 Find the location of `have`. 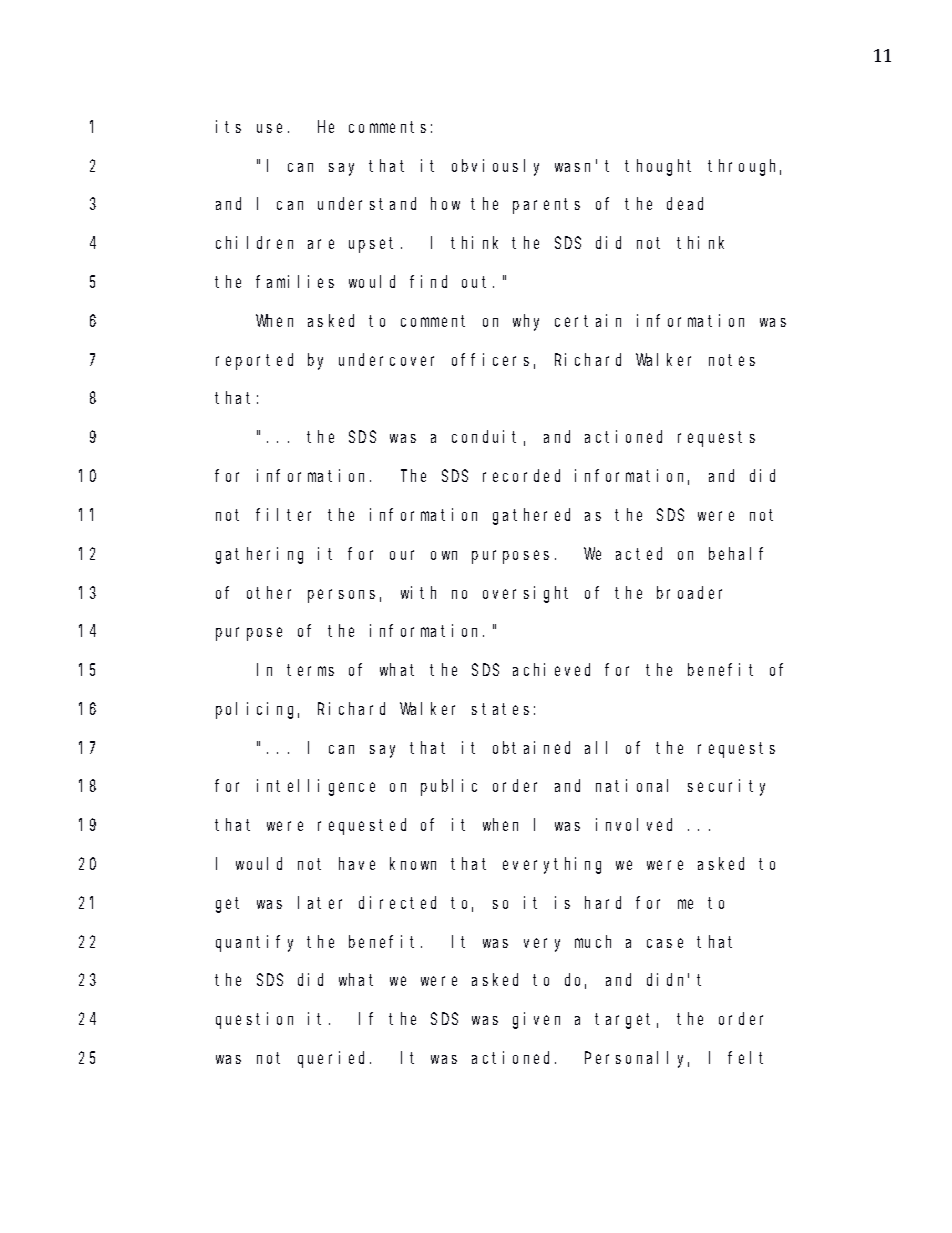

have is located at coordinates (357, 863).
